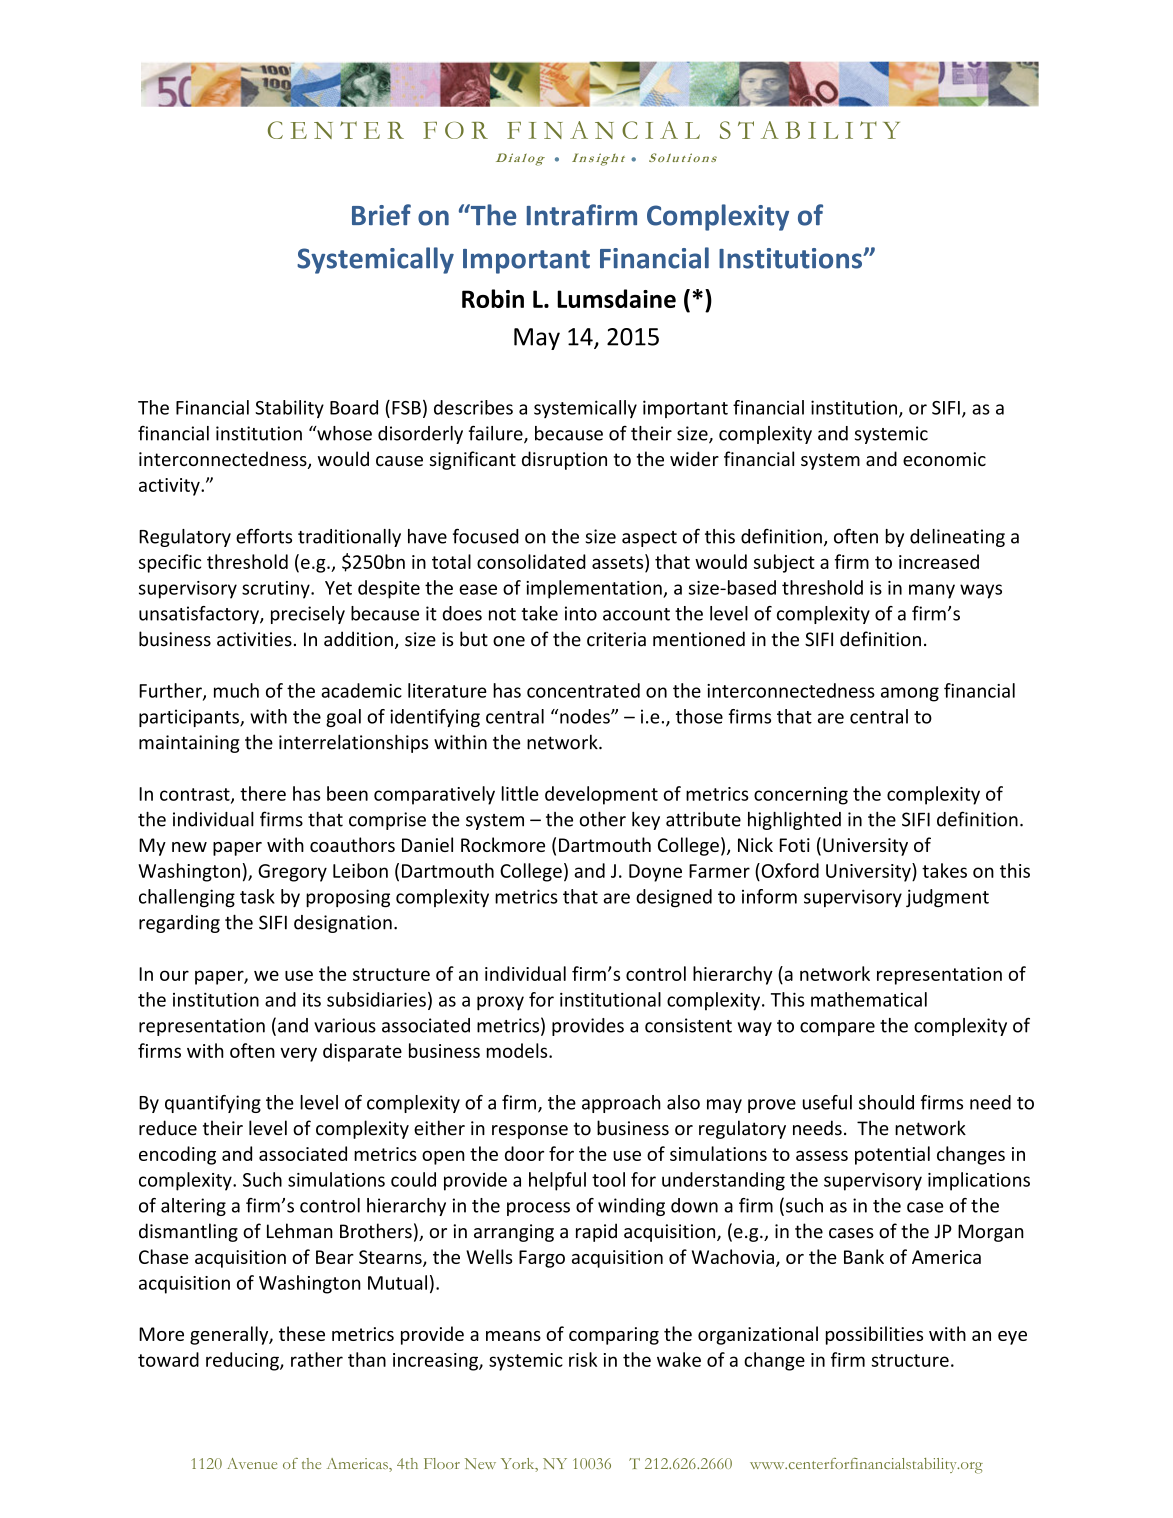 Image resolution: width=1173 pixels, height=1518 pixels. Describe the element at coordinates (298, 1054) in the page. I see `very` at that location.
